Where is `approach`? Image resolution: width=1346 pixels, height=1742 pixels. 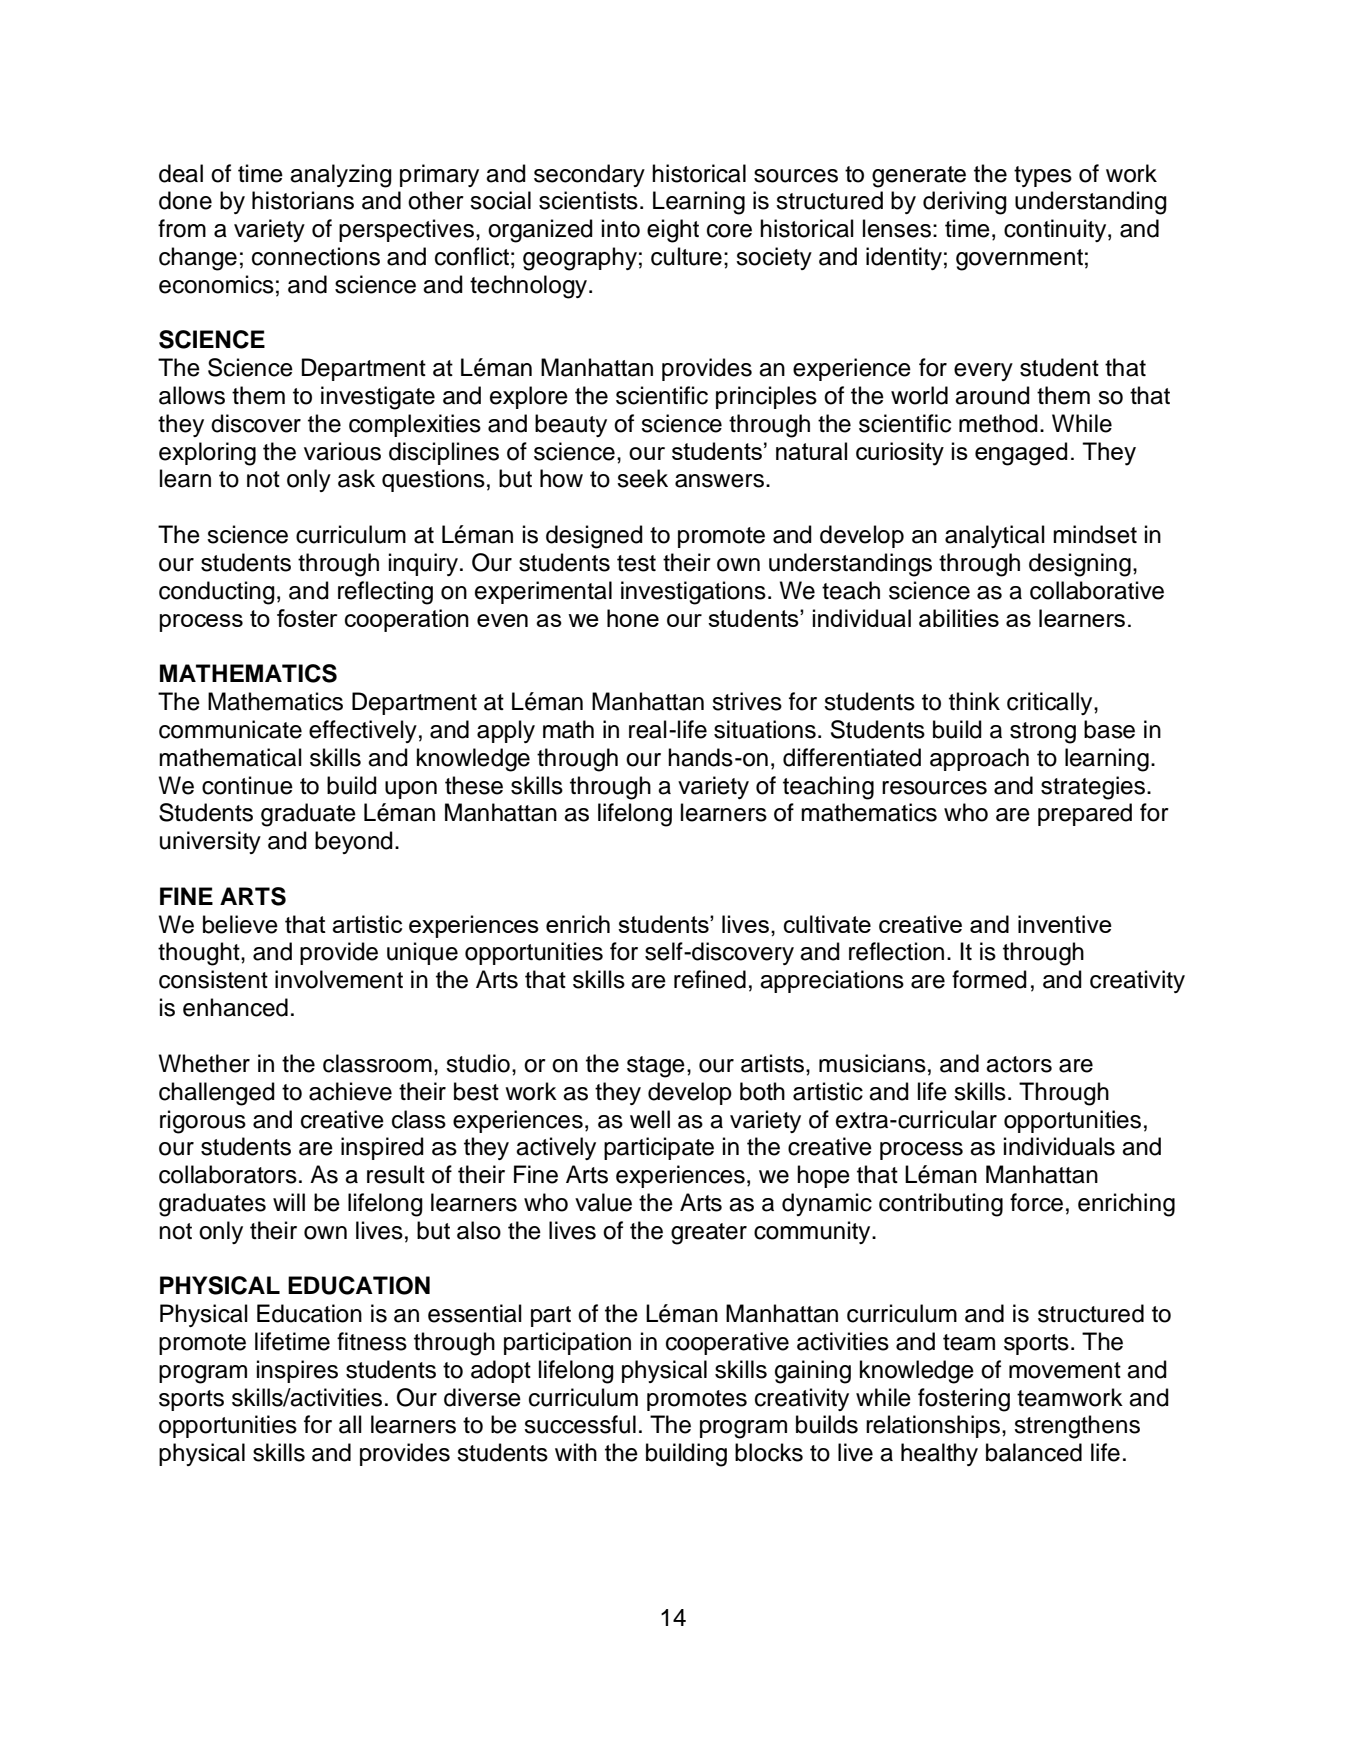
approach is located at coordinates (979, 759).
